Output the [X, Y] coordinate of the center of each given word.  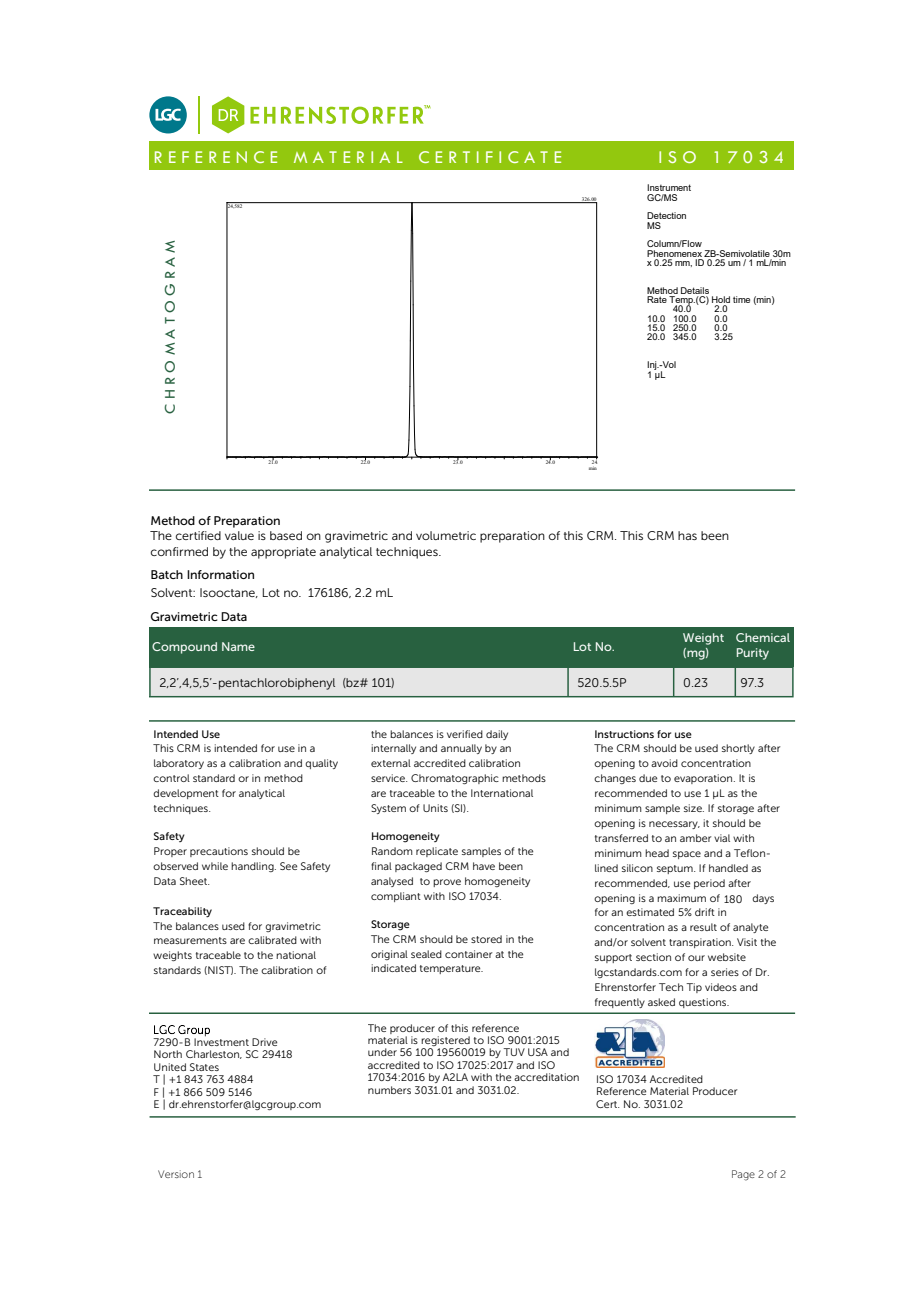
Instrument [669, 187]
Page [743, 1175]
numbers [389, 1090]
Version [176, 1174]
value [239, 535]
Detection [666, 215]
